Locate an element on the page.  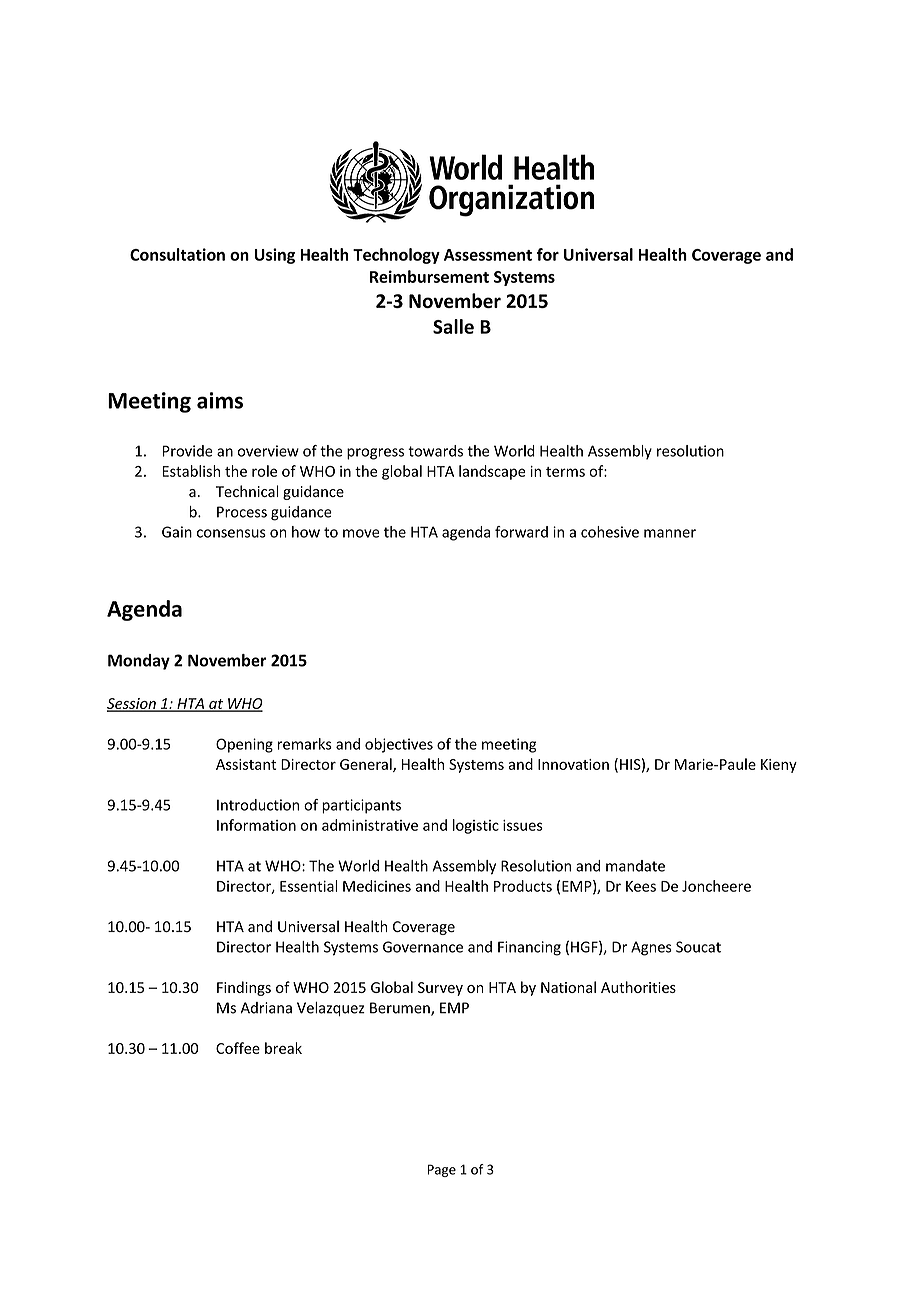
Medicines is located at coordinates (377, 886).
